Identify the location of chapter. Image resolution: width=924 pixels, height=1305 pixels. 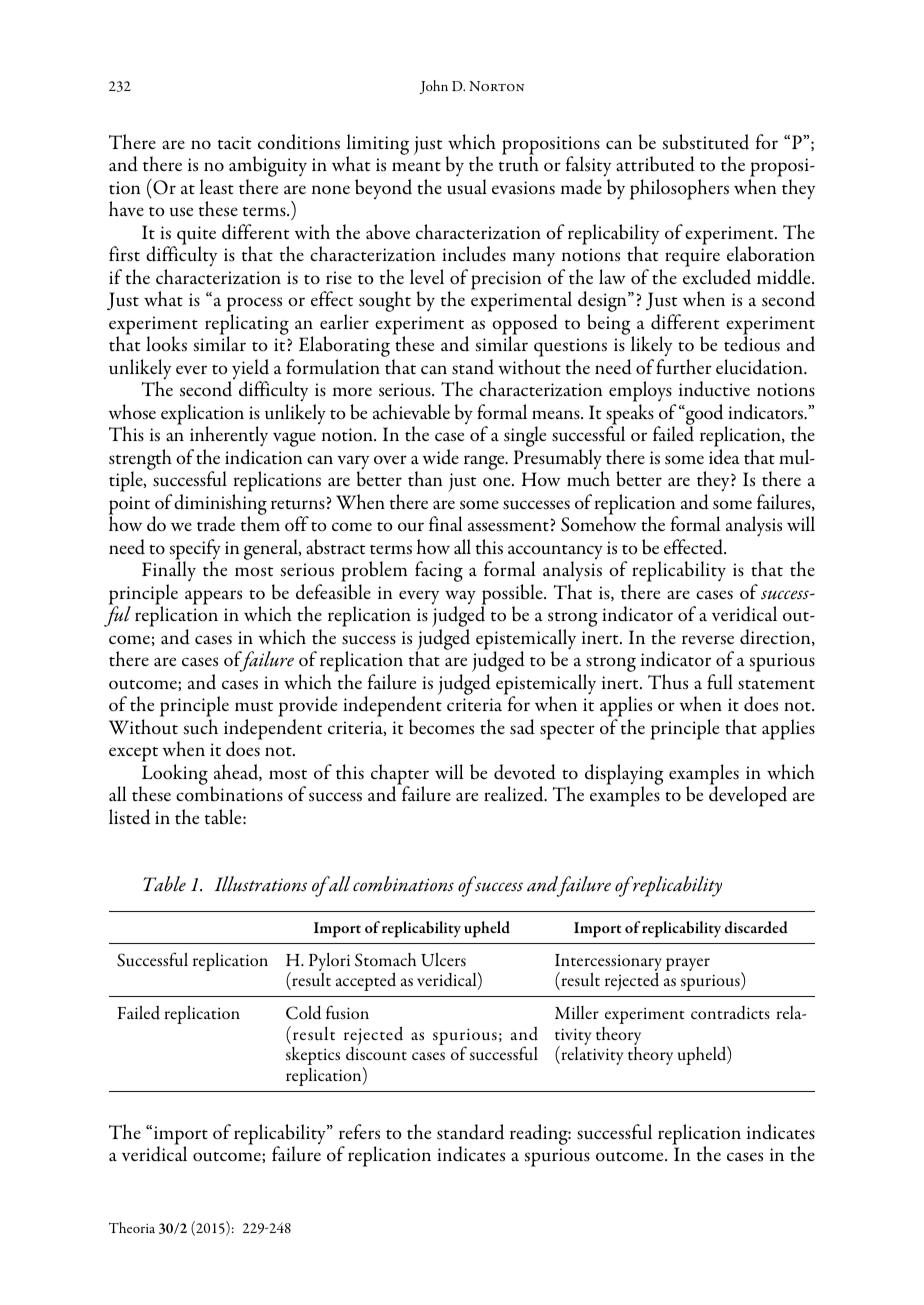
(400, 775).
